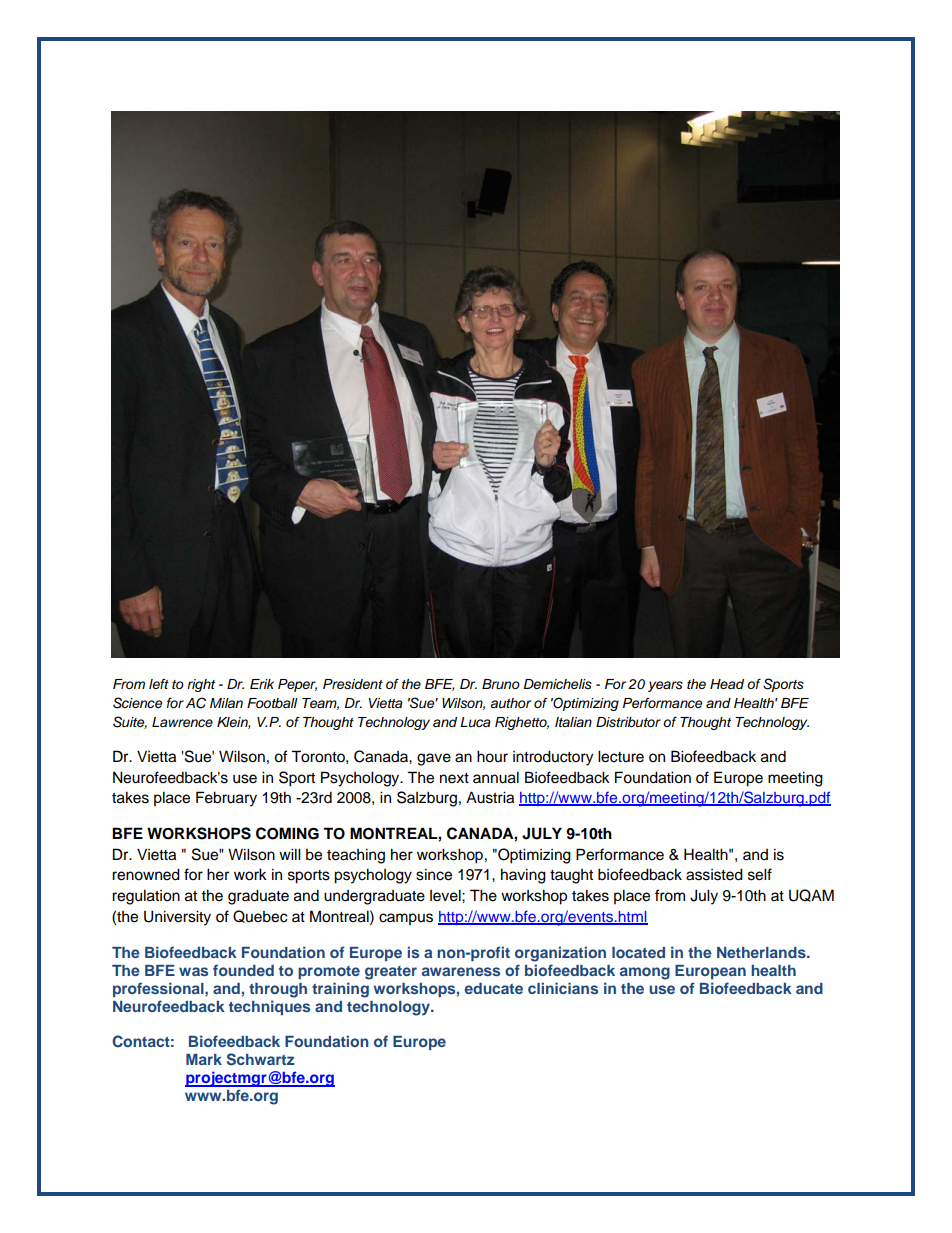  What do you see at coordinates (261, 1059) in the image?
I see `Schwartz` at bounding box center [261, 1059].
